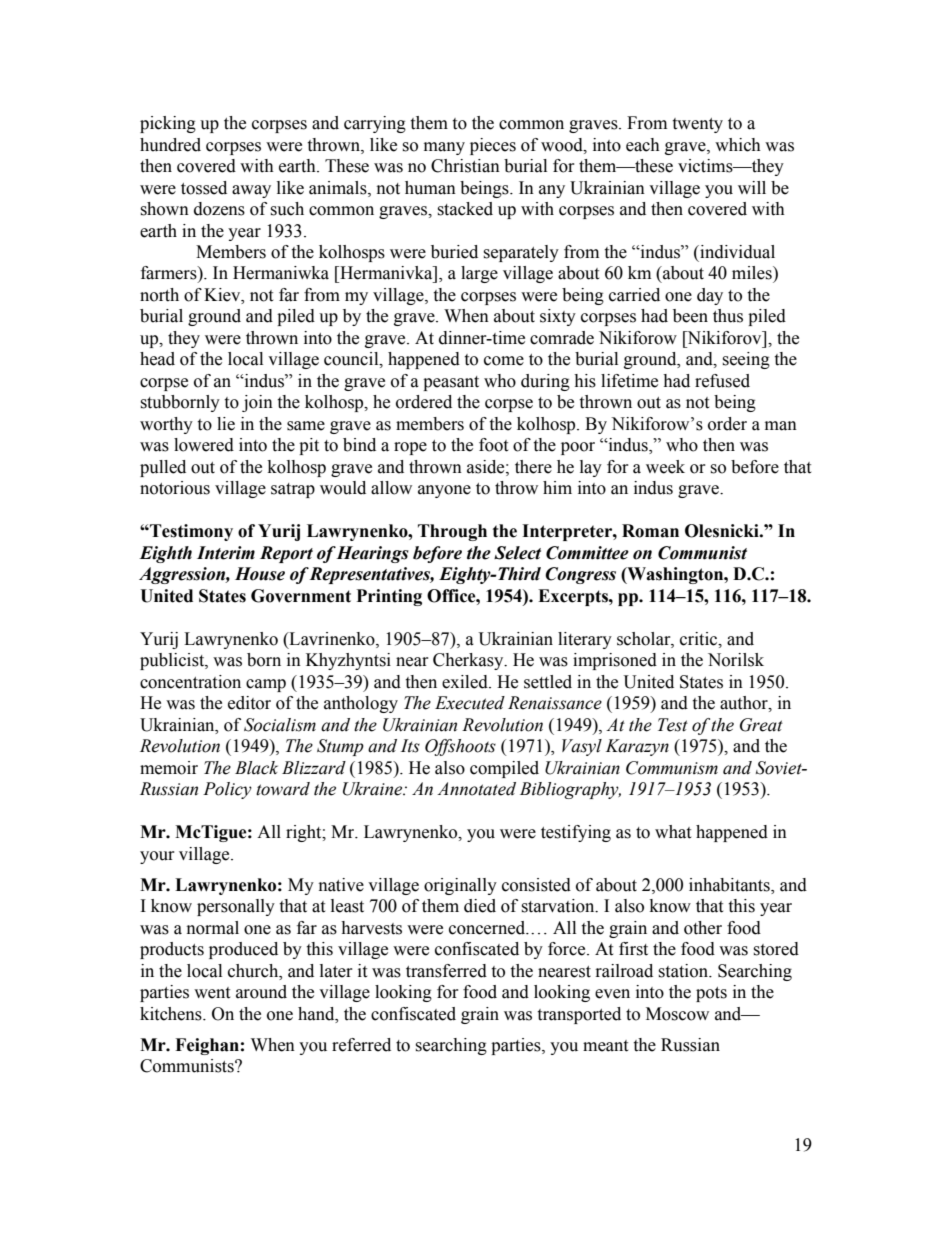  I want to click on week, so click(665, 467).
